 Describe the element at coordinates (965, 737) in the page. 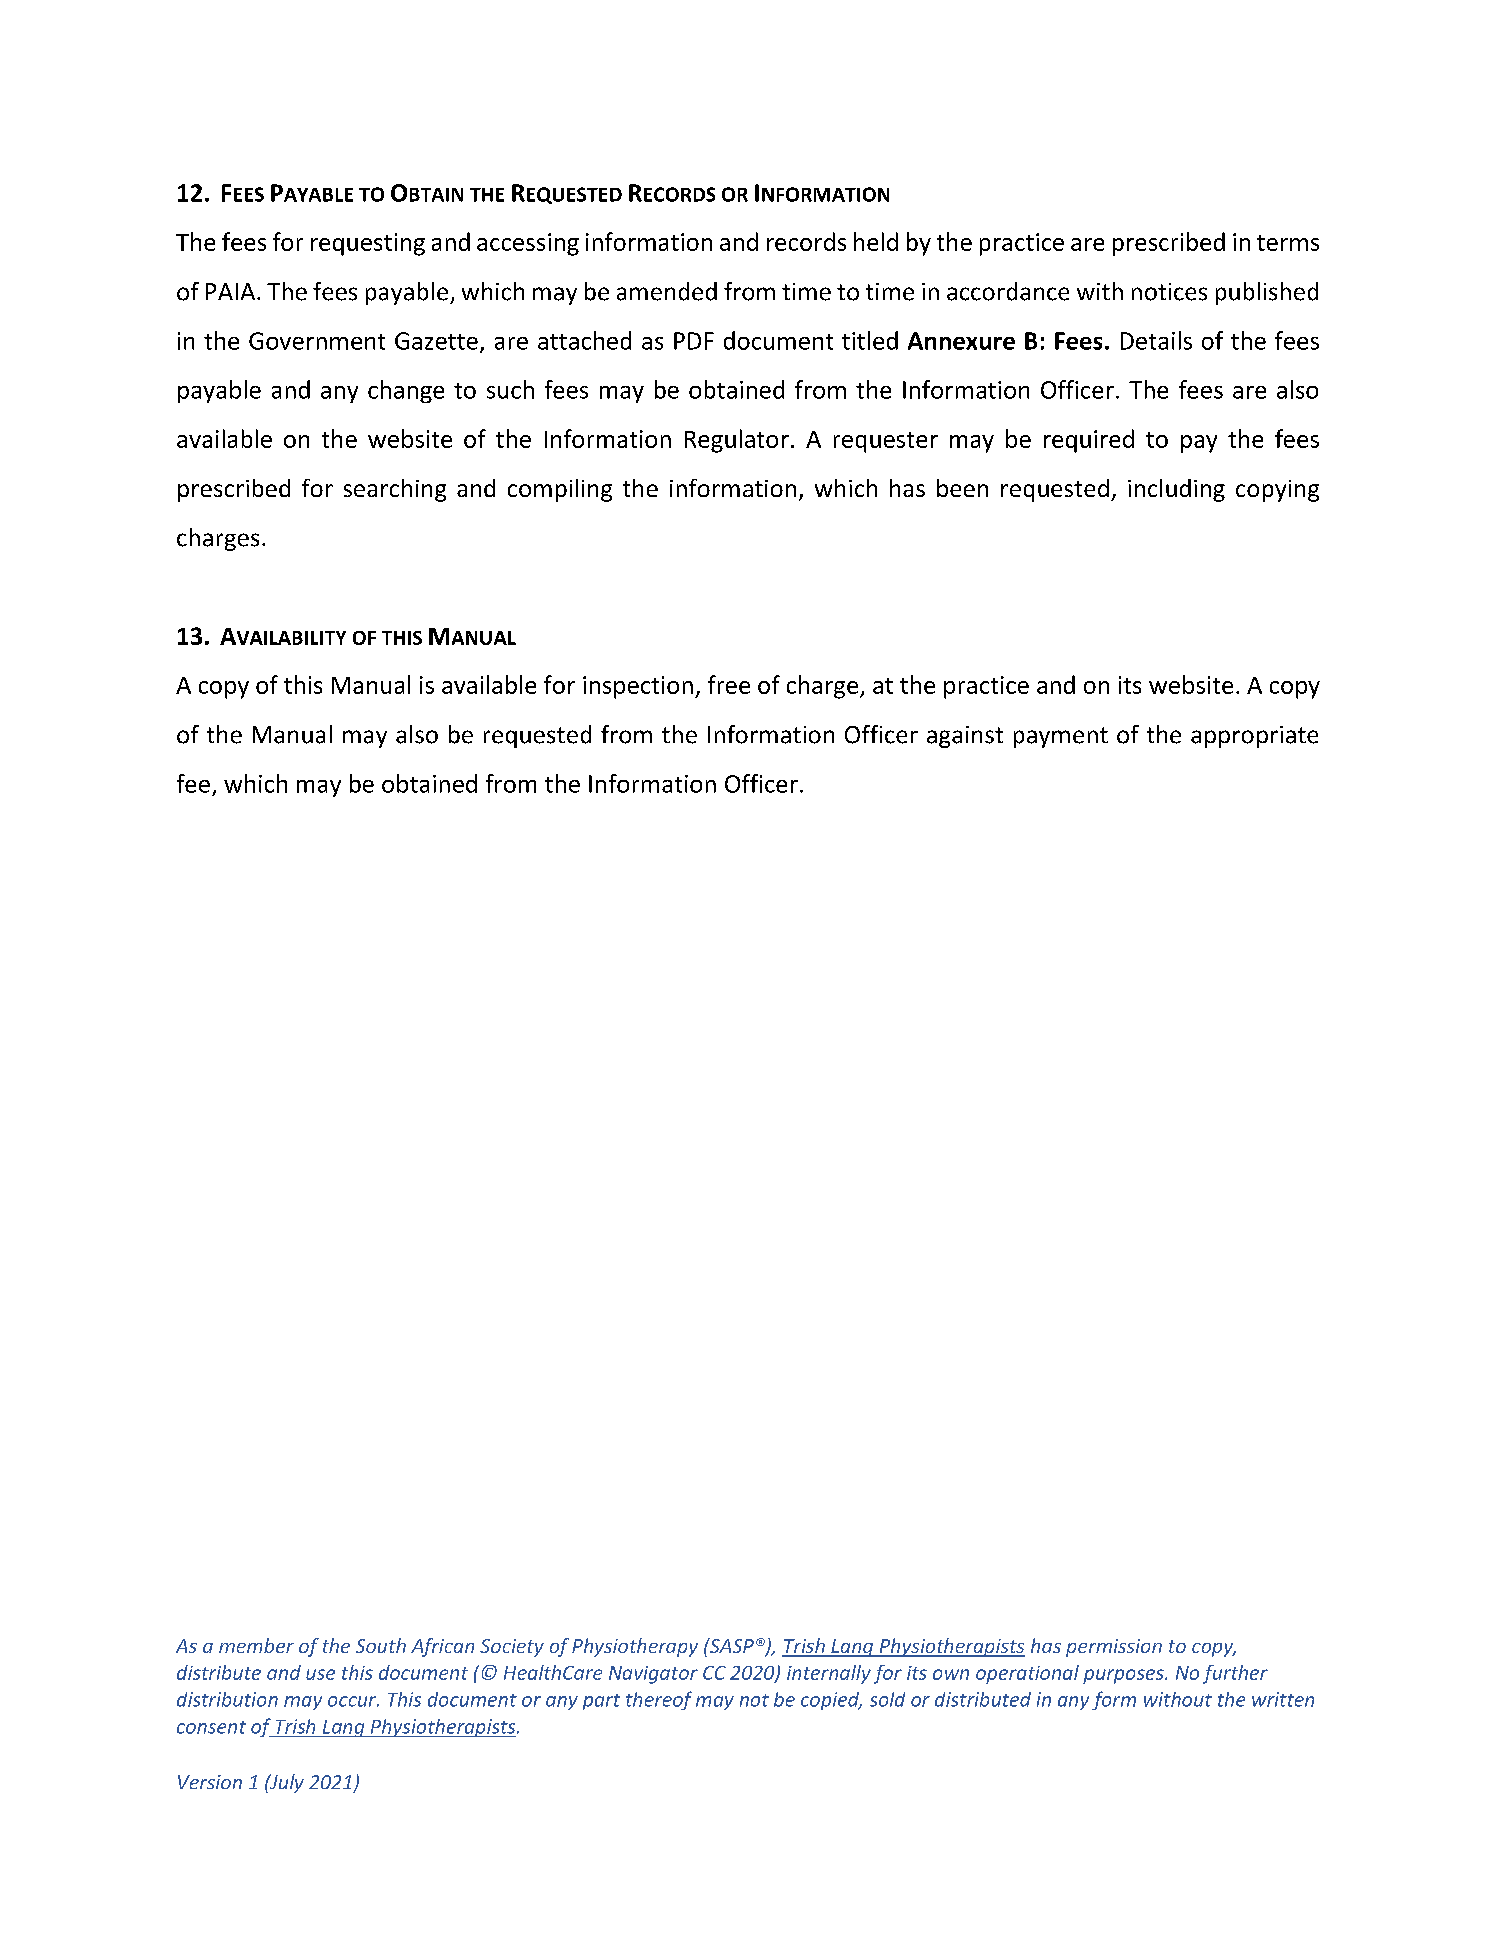

I see `against` at that location.
